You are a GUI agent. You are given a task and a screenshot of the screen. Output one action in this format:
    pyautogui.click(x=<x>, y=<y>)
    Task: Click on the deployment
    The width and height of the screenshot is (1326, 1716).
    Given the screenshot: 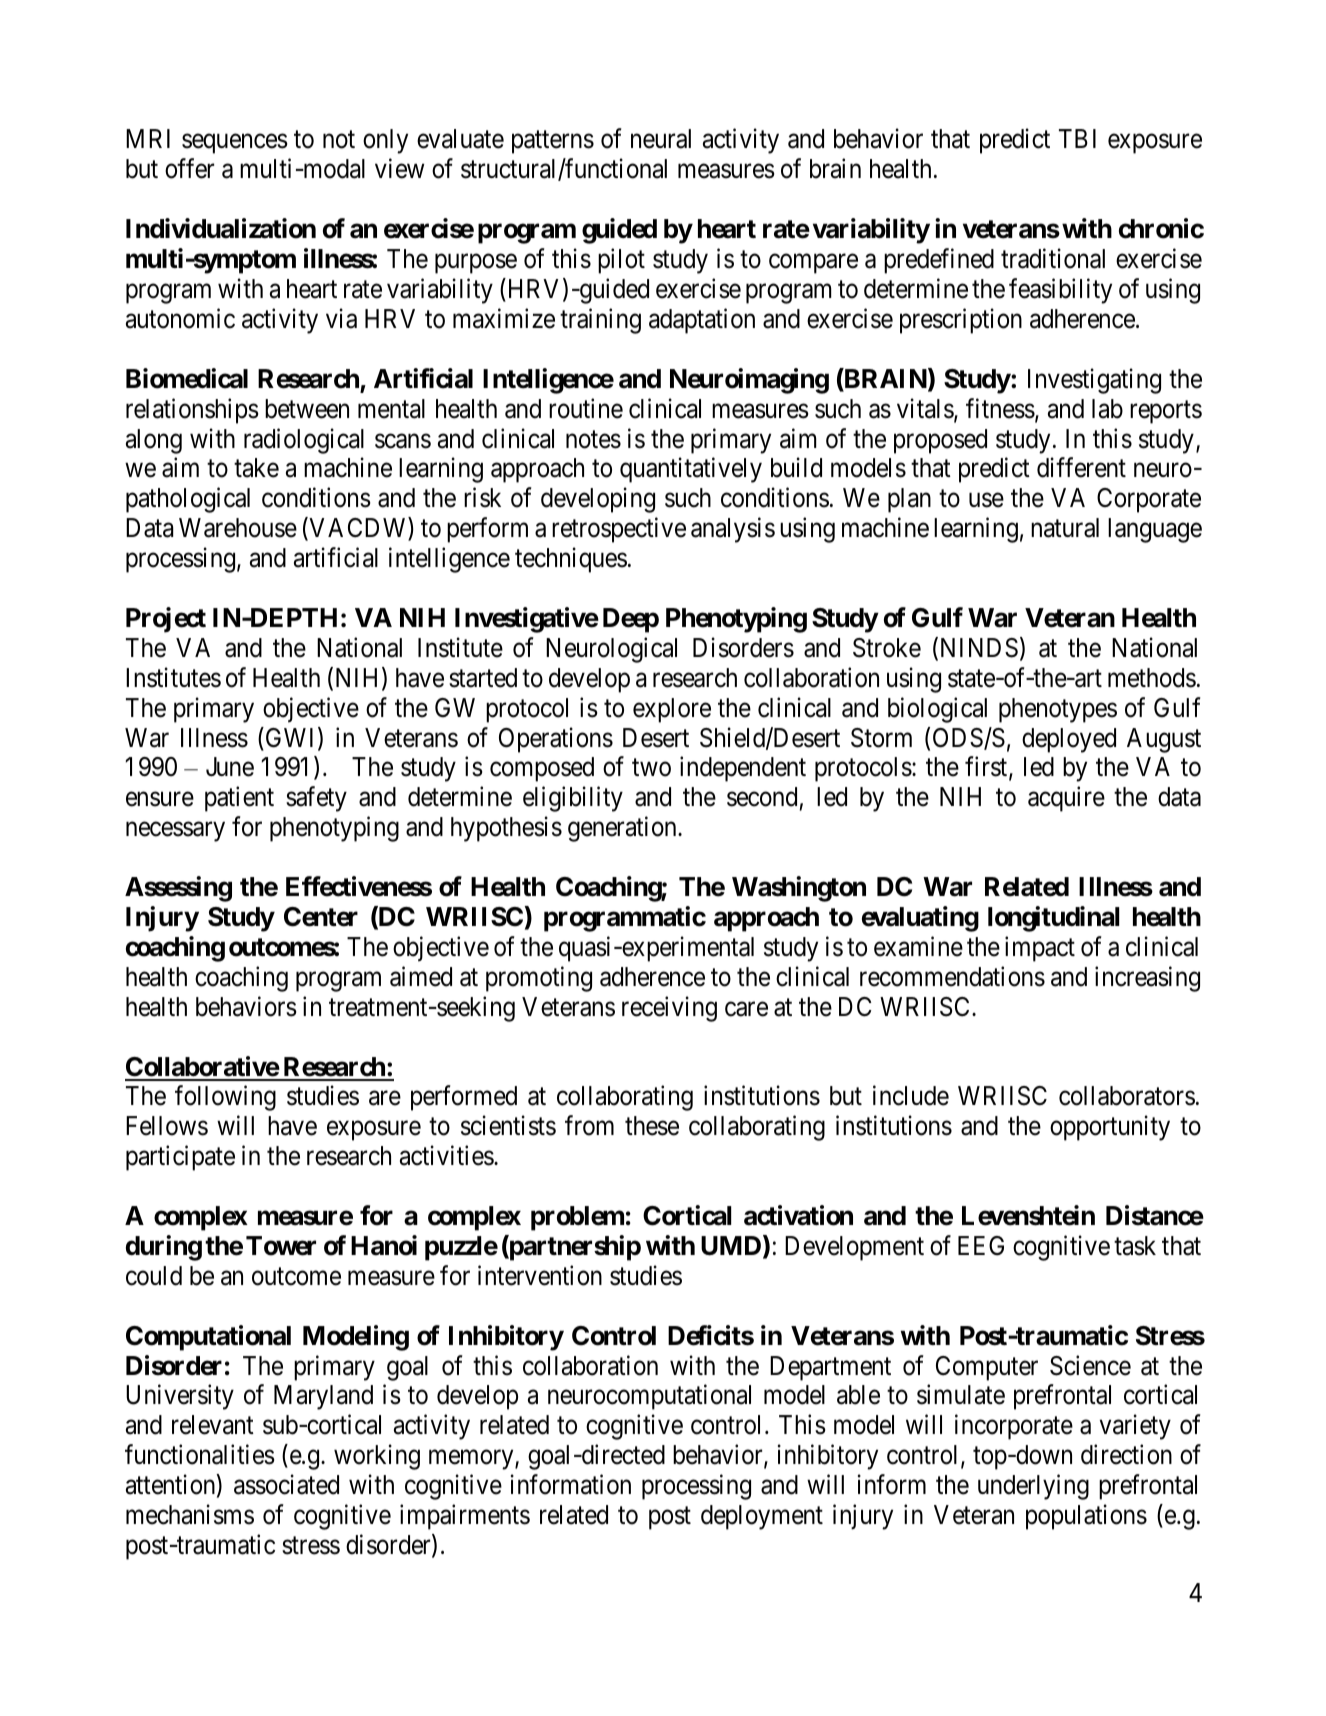 What is the action you would take?
    pyautogui.click(x=762, y=1517)
